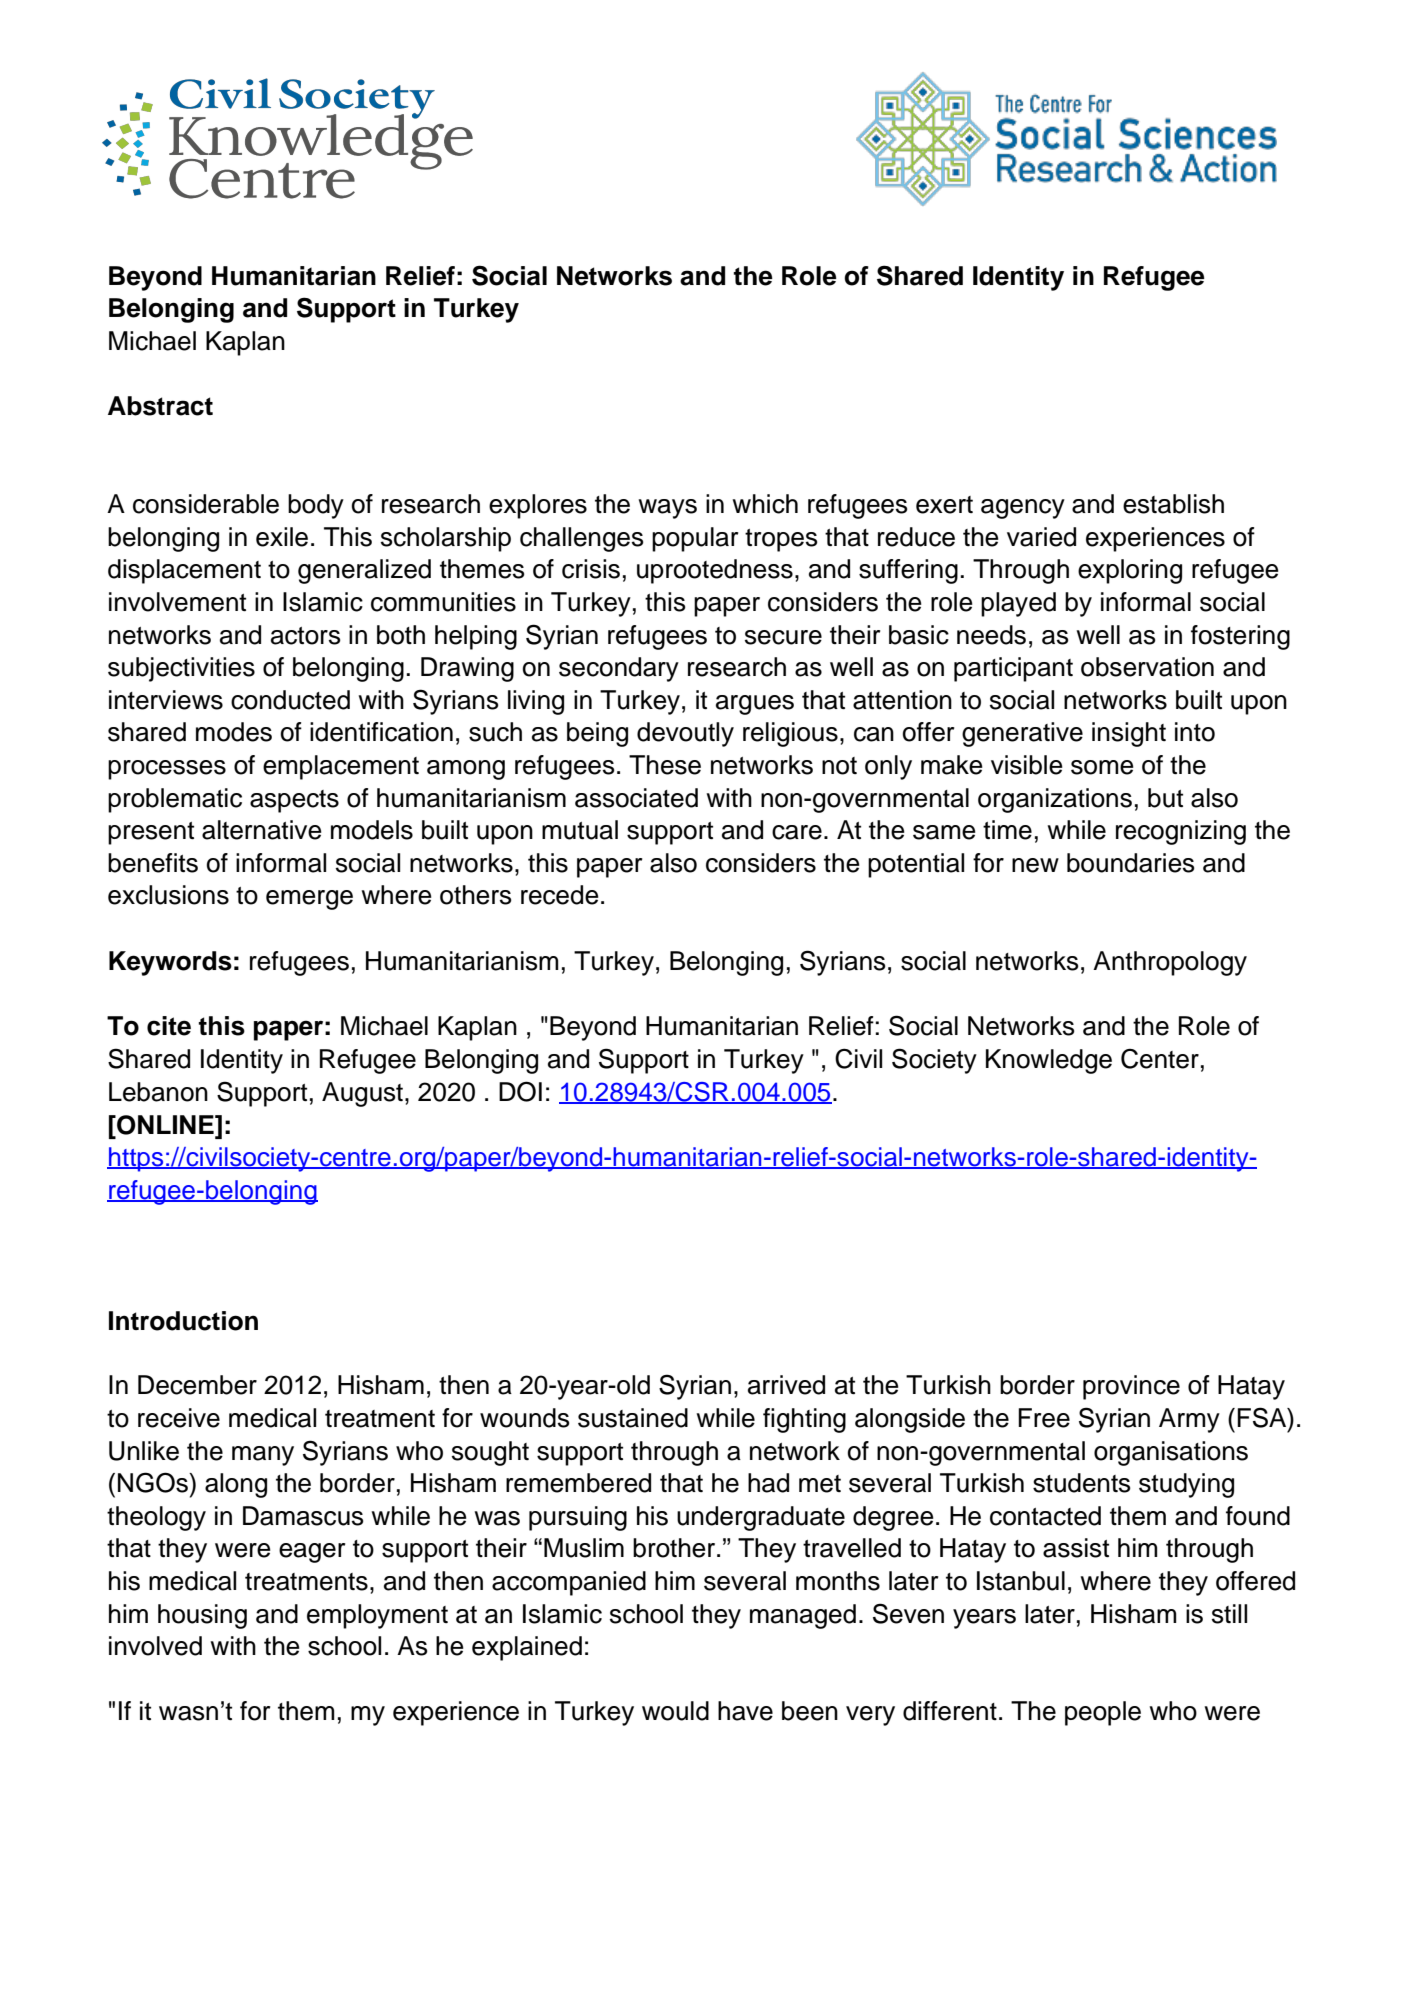  What do you see at coordinates (520, 1091) in the screenshot?
I see `DOI` at bounding box center [520, 1091].
